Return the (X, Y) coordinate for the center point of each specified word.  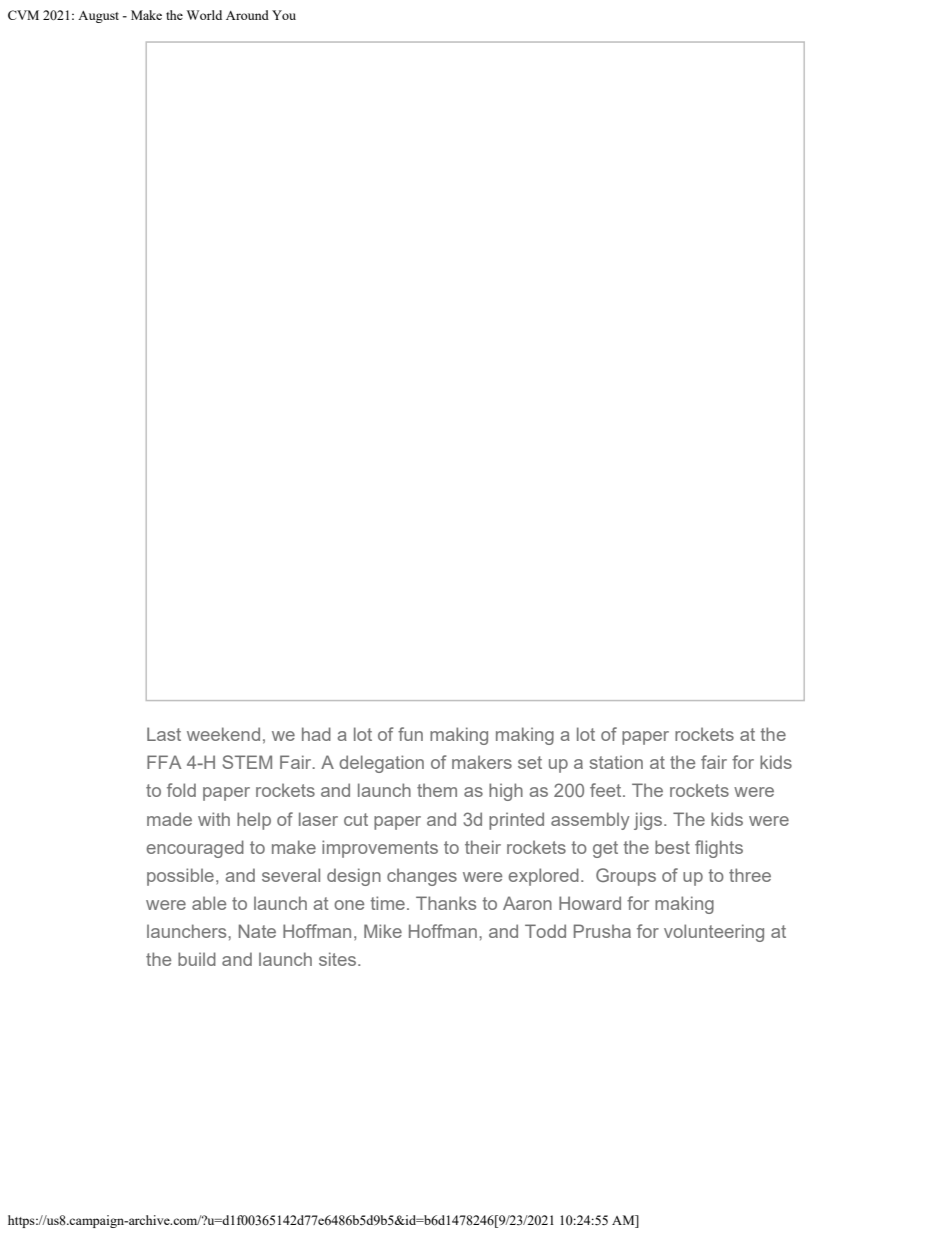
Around (247, 15)
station (616, 762)
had (316, 734)
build (197, 959)
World (204, 15)
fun (410, 734)
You (284, 15)
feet (607, 790)
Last (164, 734)
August (98, 17)
